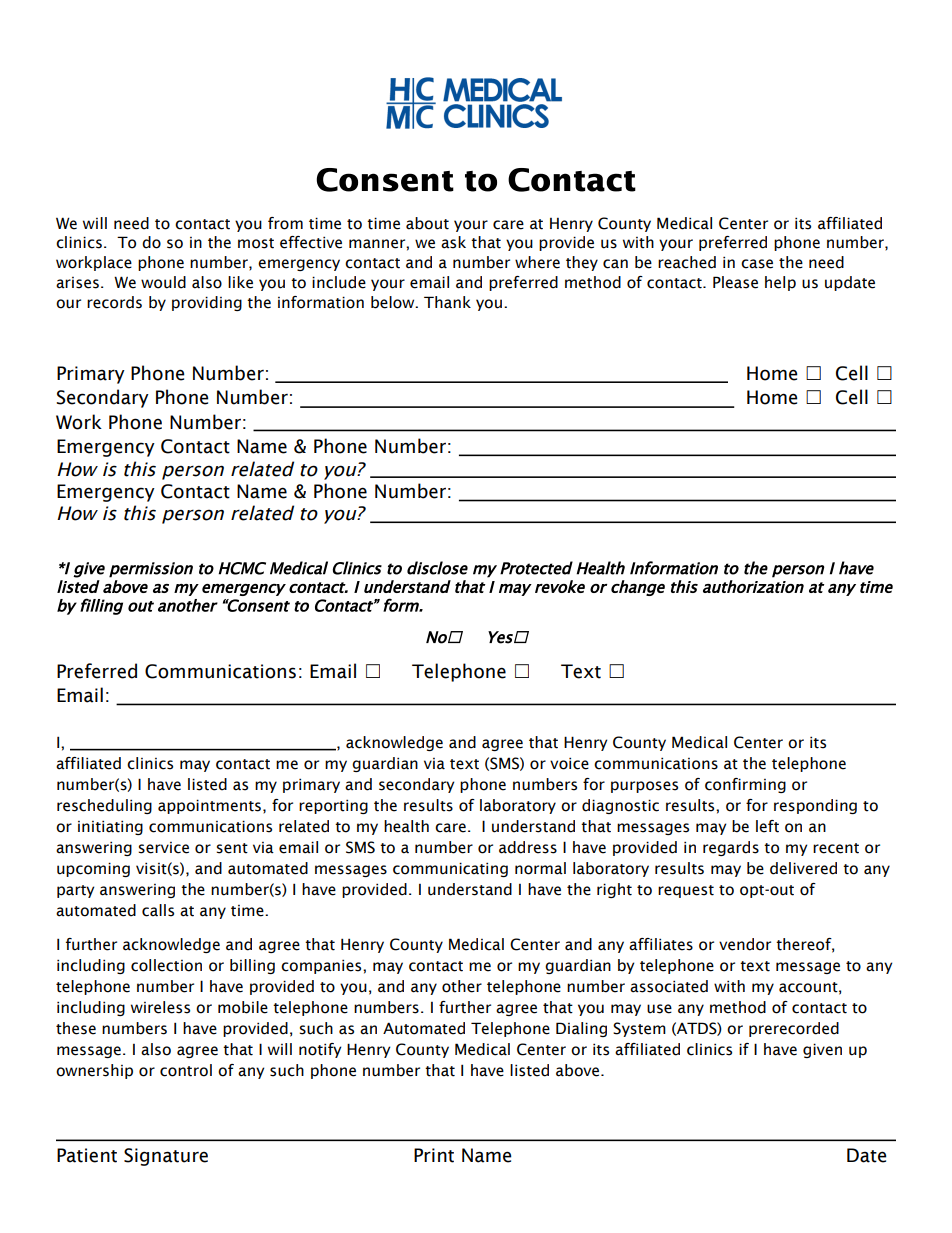 The height and width of the screenshot is (1233, 952). What do you see at coordinates (735, 282) in the screenshot?
I see `Please` at bounding box center [735, 282].
